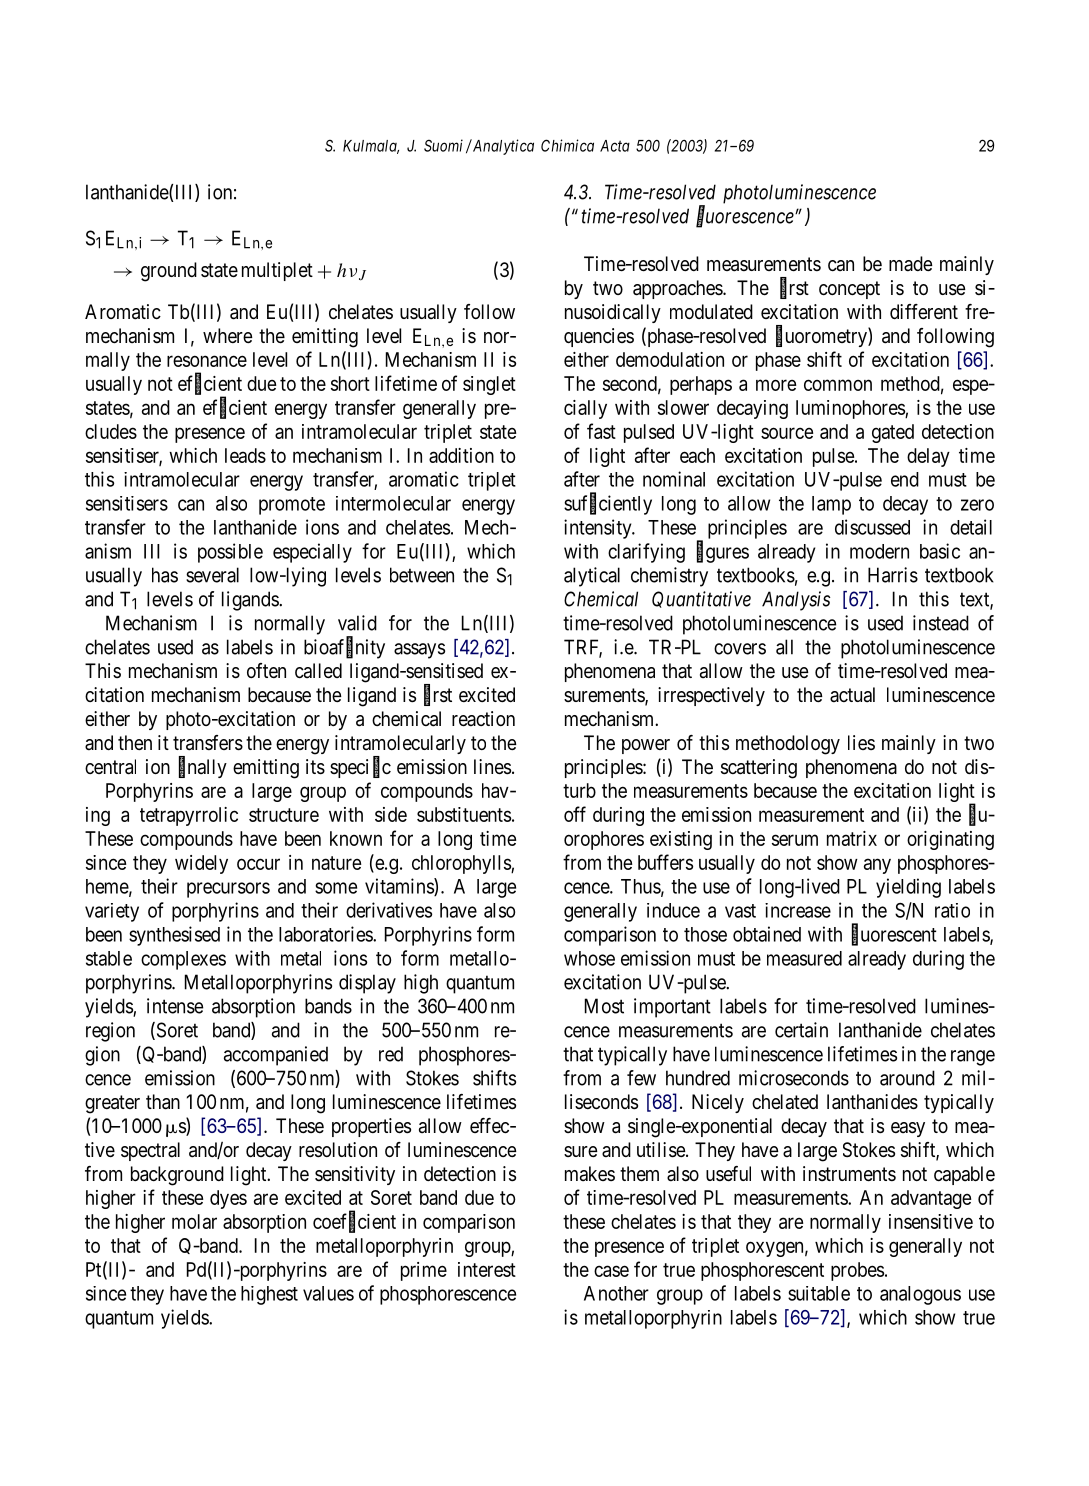  What do you see at coordinates (194, 1221) in the screenshot?
I see `molar` at bounding box center [194, 1221].
